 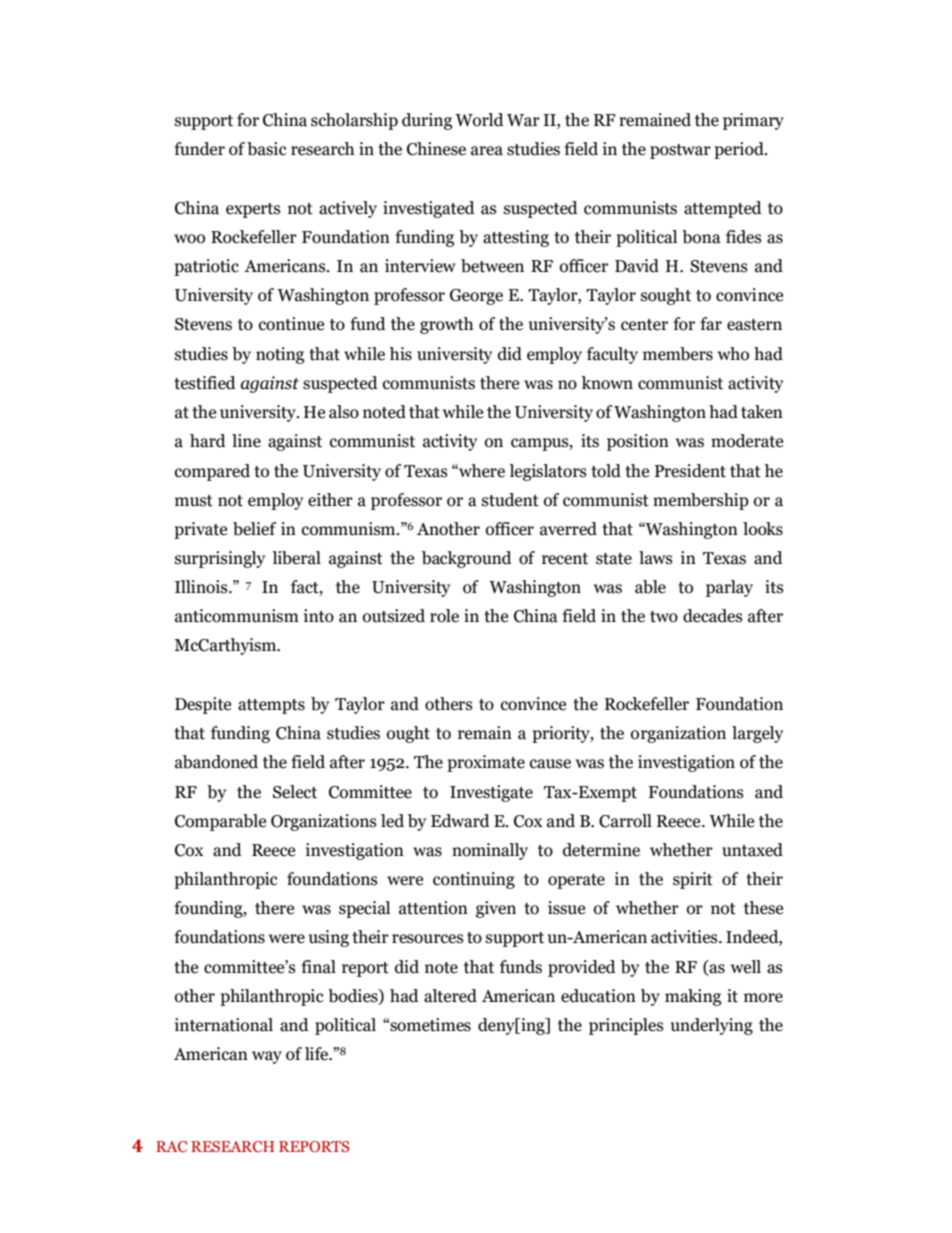 I want to click on role, so click(x=444, y=616).
